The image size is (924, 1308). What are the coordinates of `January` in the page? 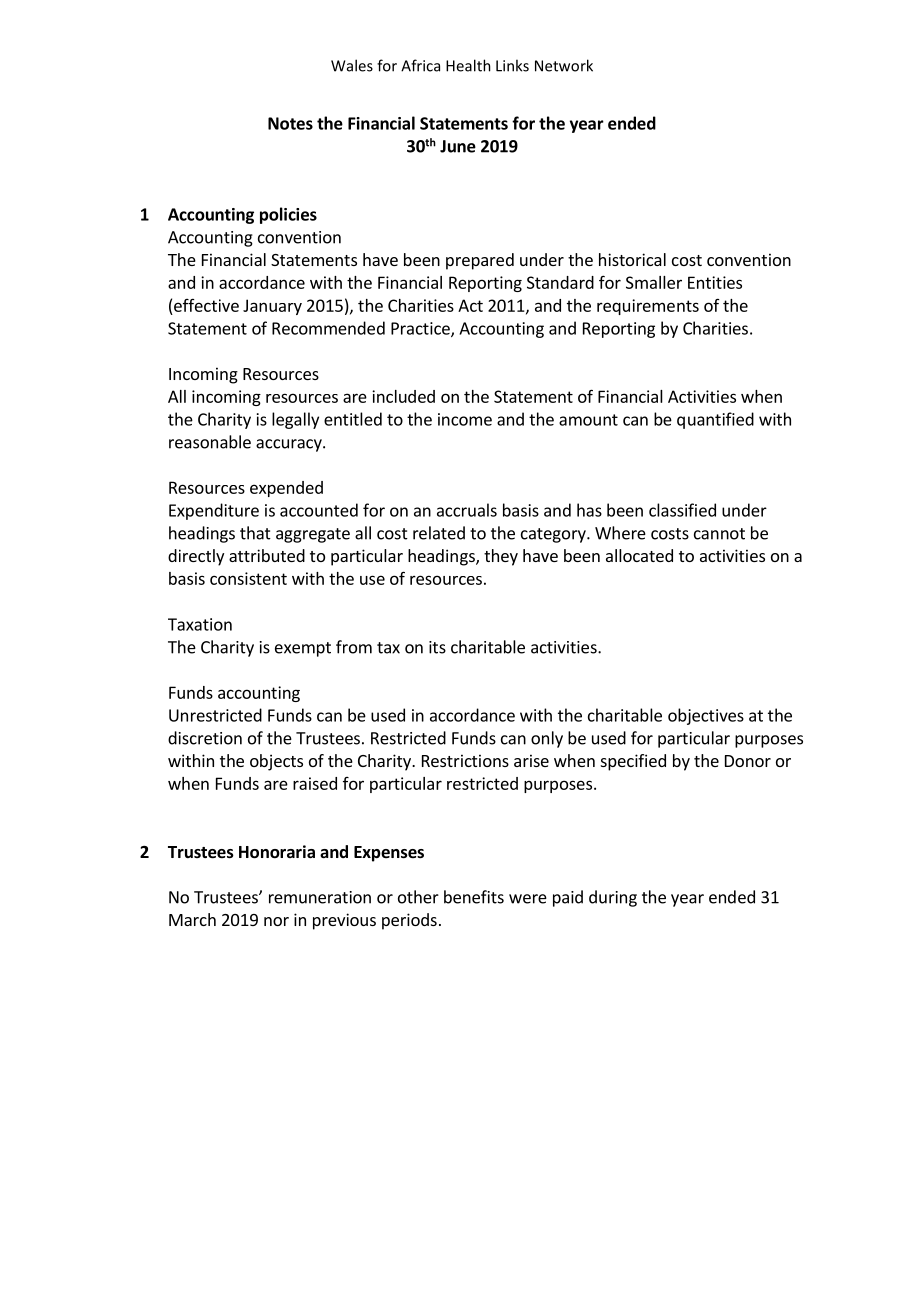 It's located at (272, 307).
